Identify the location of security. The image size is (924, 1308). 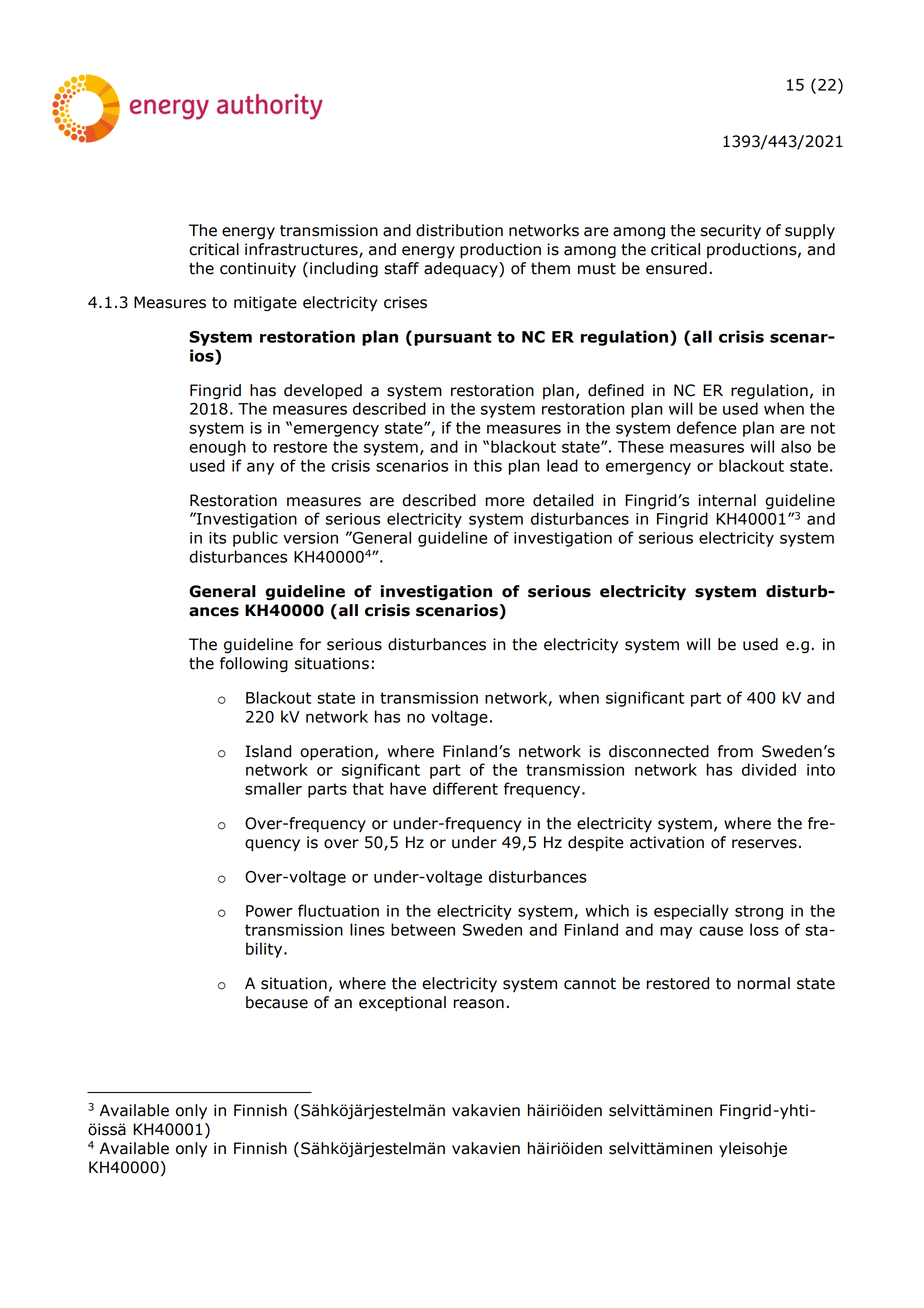
(730, 232).
